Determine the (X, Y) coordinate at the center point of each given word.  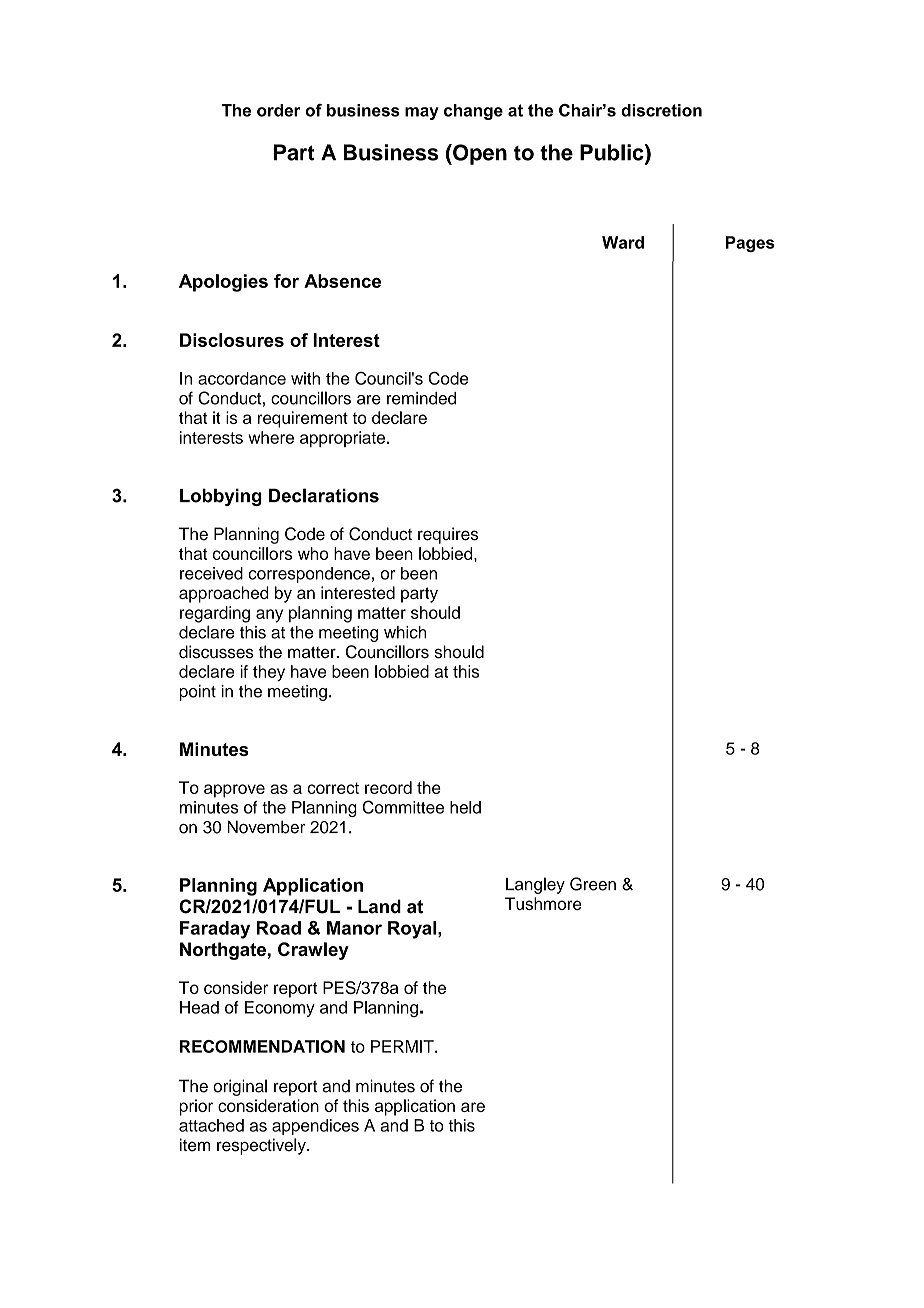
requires (448, 535)
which (405, 632)
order (278, 110)
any (269, 616)
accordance (242, 378)
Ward (623, 242)
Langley (535, 885)
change (473, 112)
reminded (421, 398)
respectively (262, 1146)
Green (593, 884)
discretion (661, 110)
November (266, 827)
